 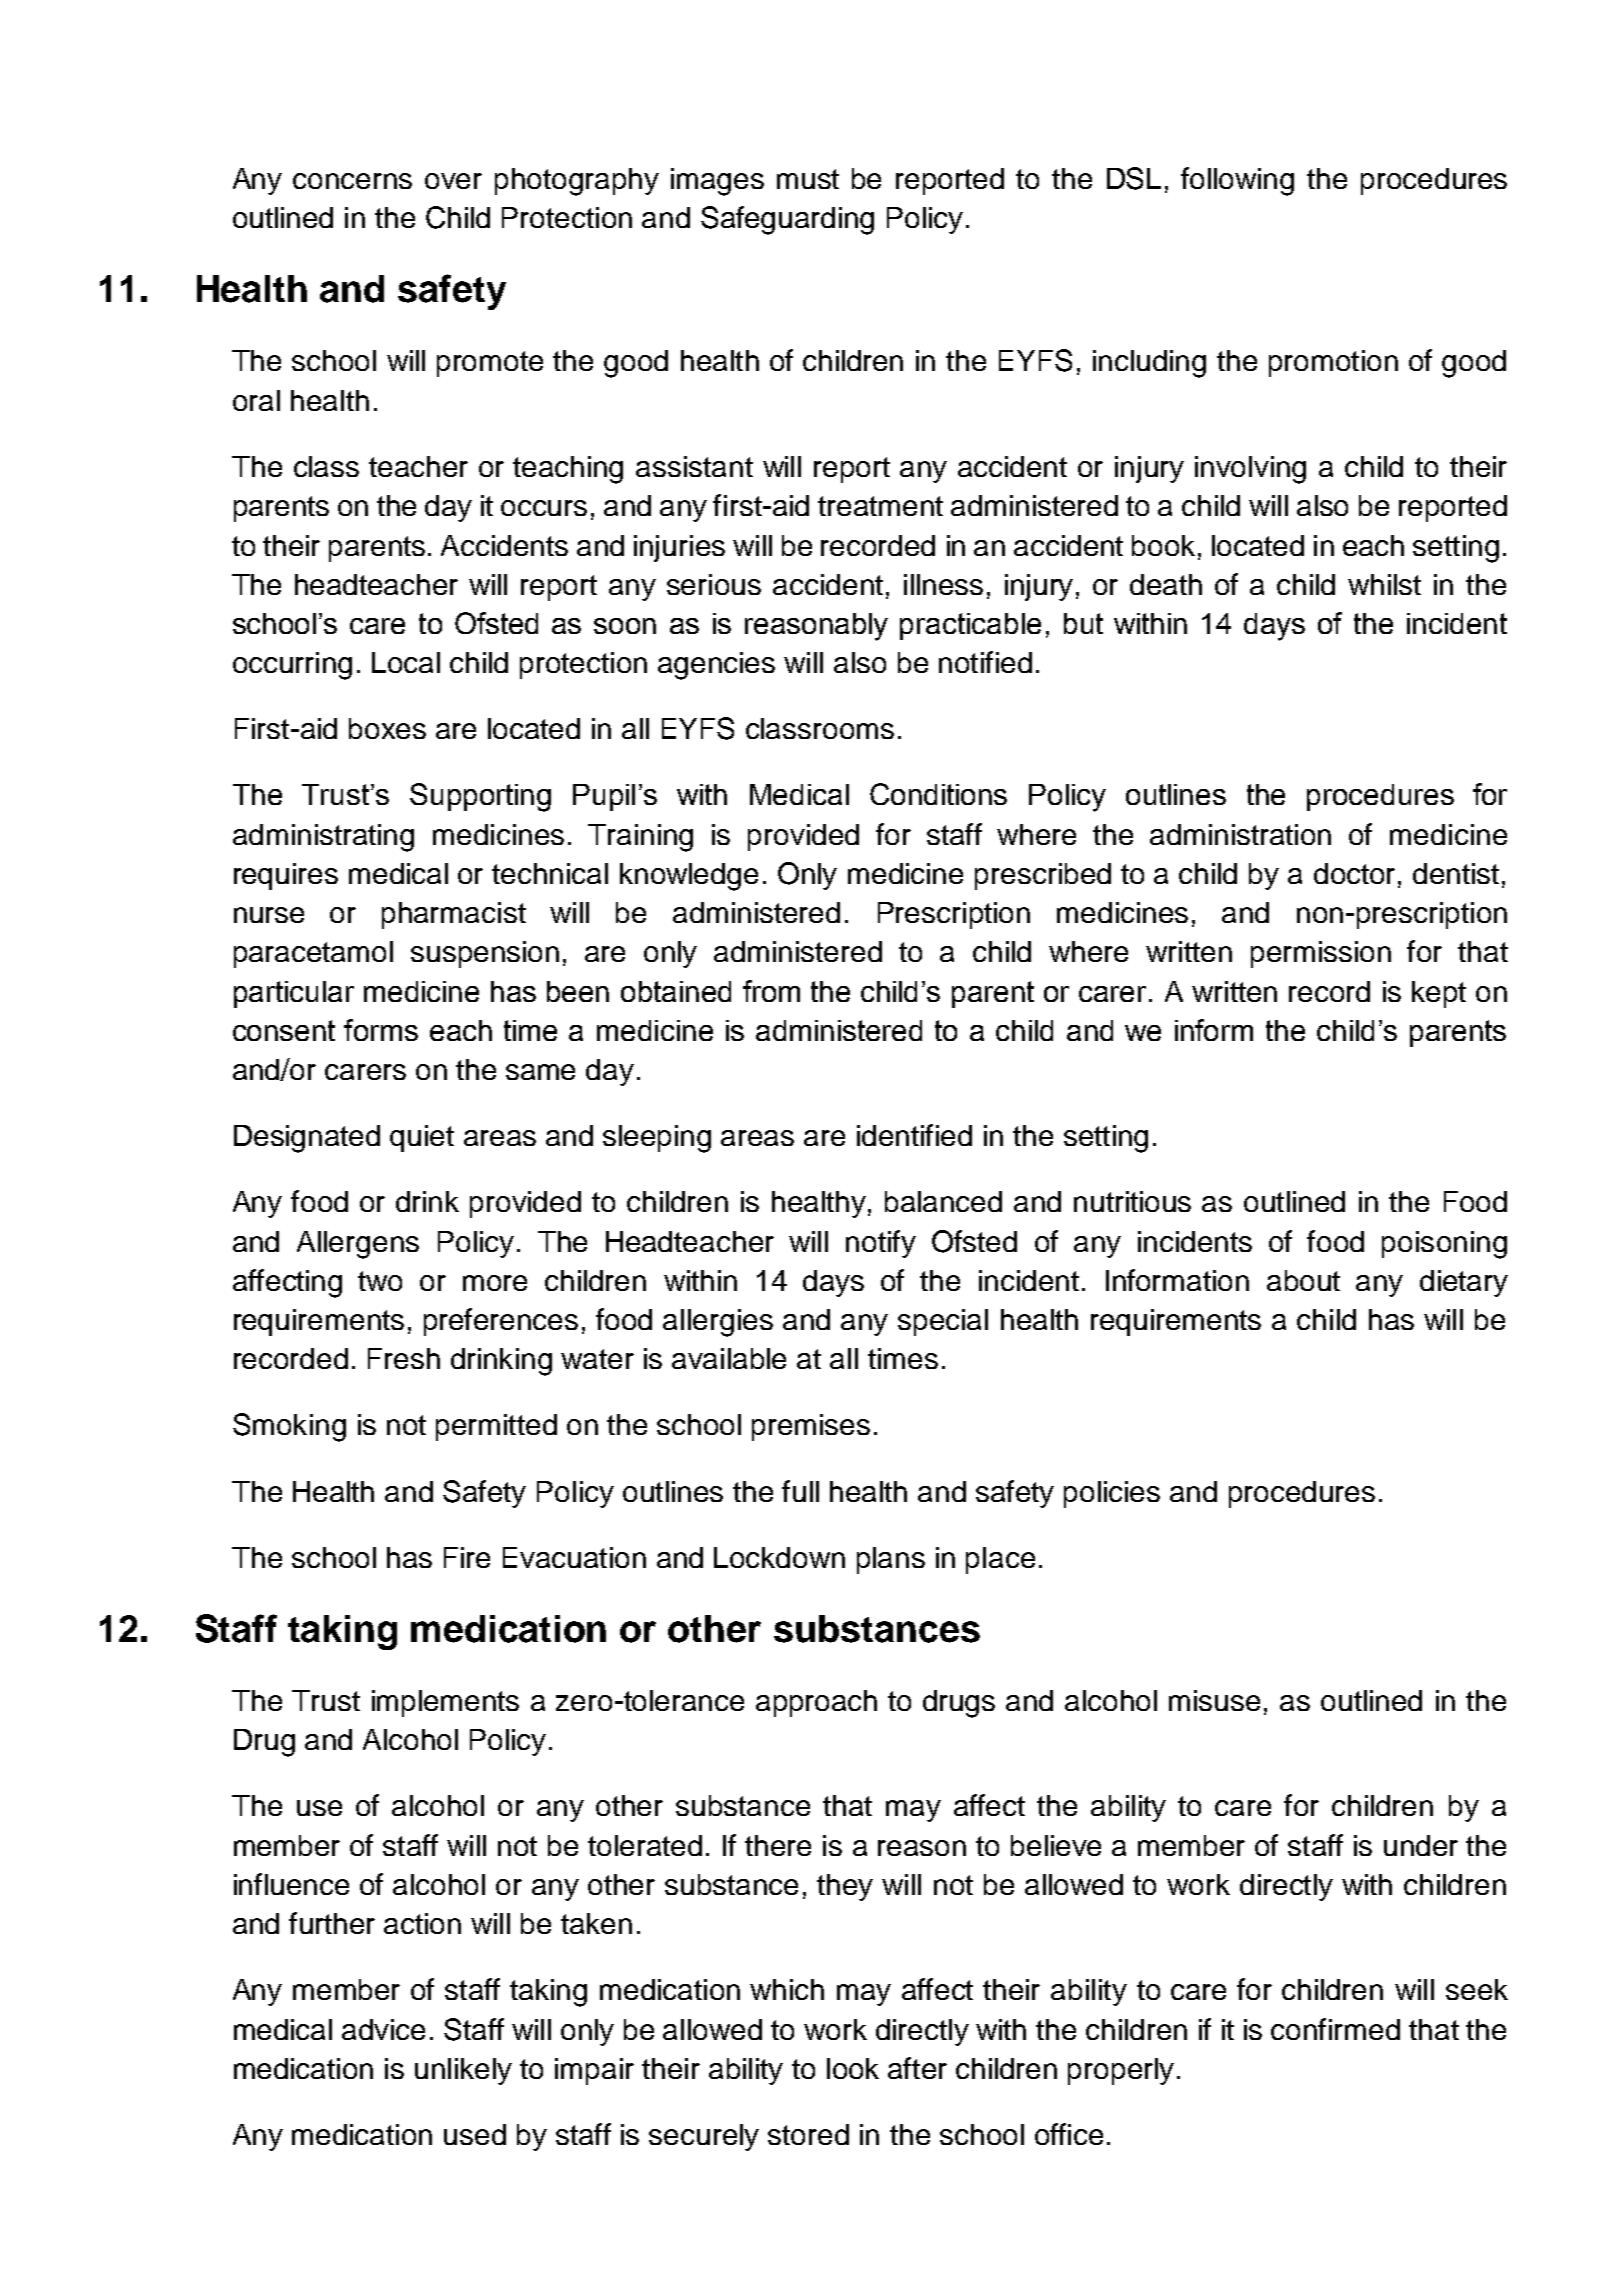 I want to click on look, so click(x=853, y=2068).
